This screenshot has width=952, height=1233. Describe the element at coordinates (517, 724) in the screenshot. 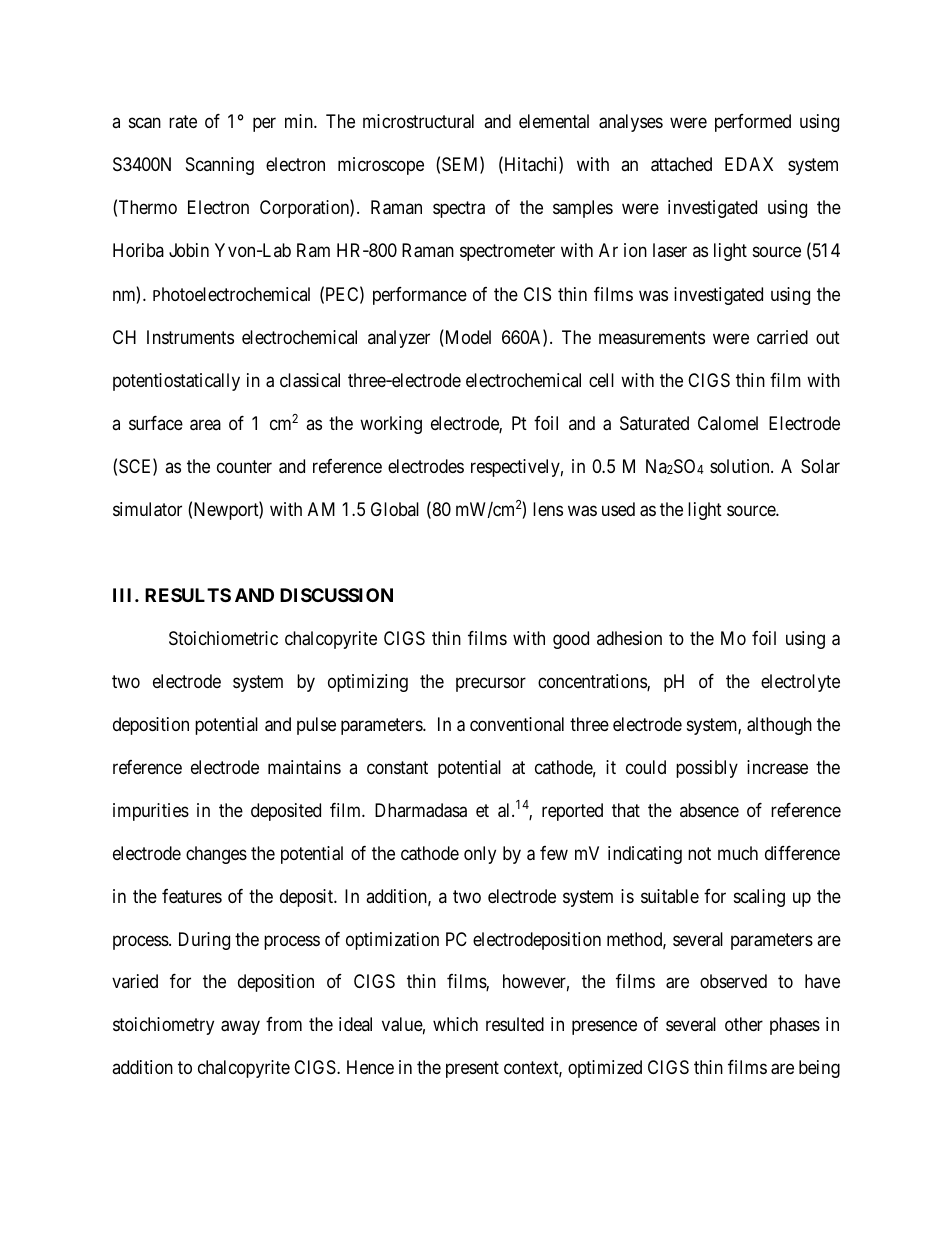

I see `conventional` at that location.
